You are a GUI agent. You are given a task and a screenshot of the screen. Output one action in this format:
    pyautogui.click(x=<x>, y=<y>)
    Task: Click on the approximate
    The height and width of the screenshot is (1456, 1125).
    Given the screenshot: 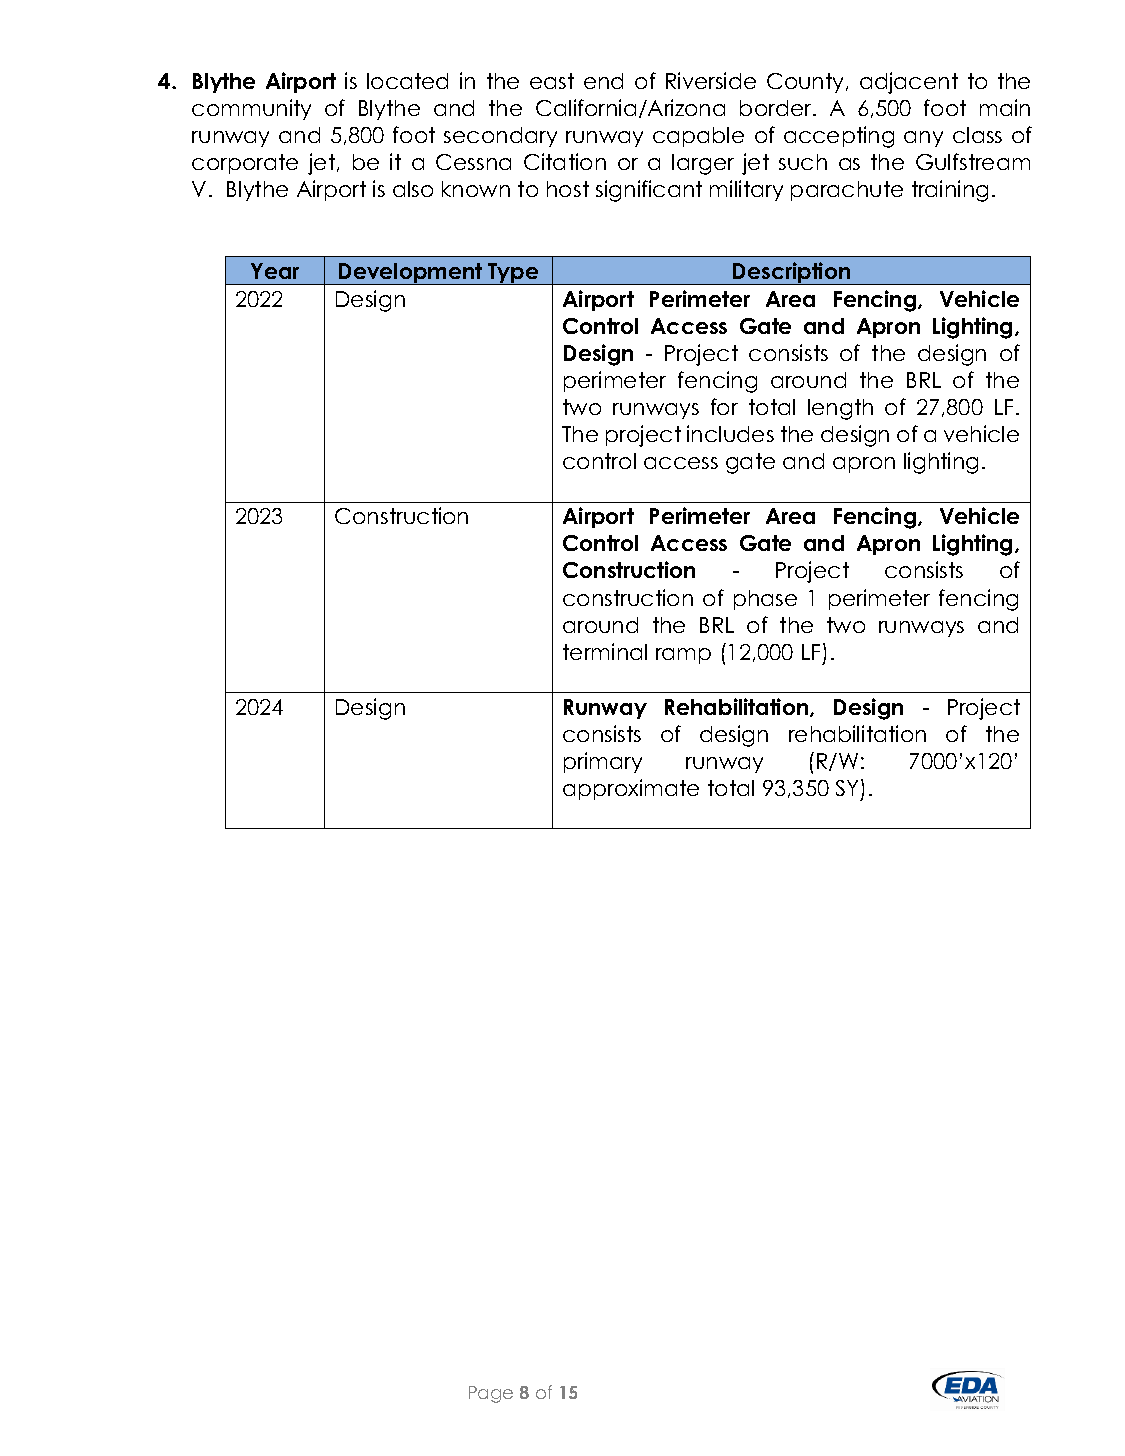 What is the action you would take?
    pyautogui.click(x=631, y=789)
